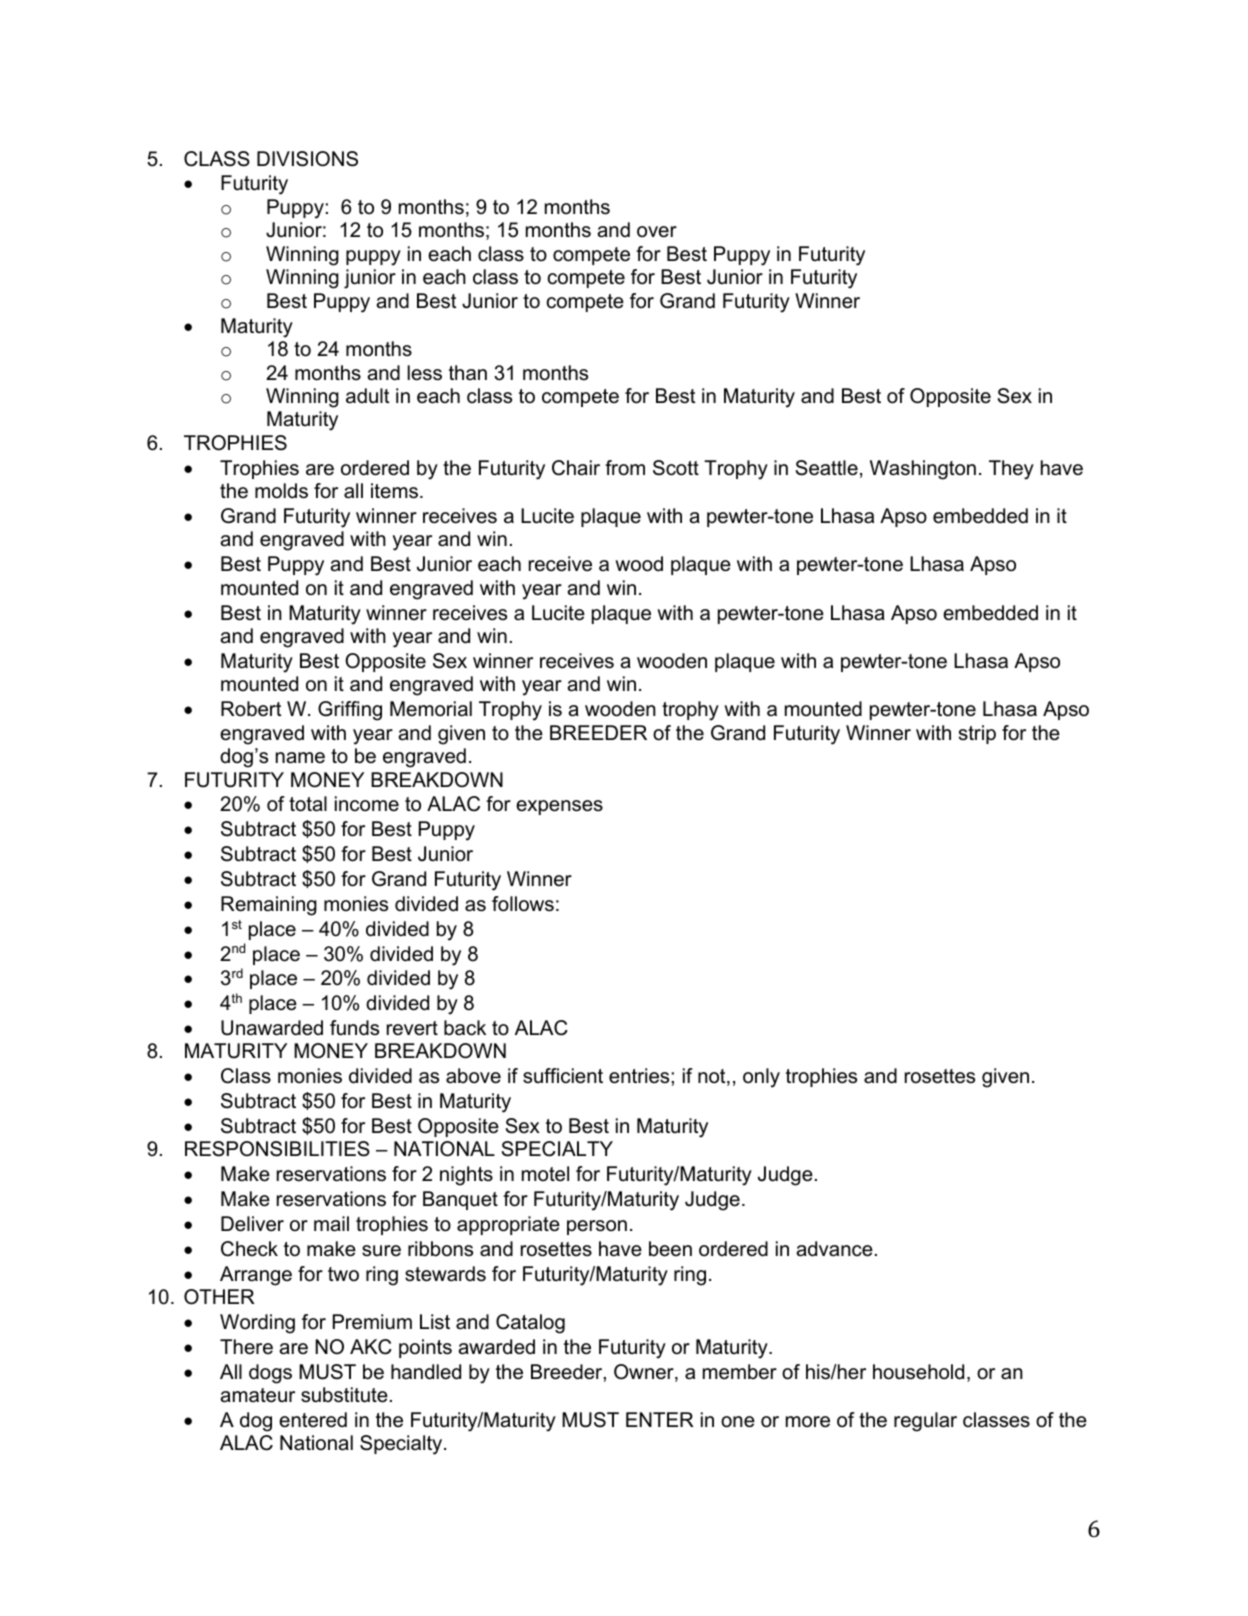 This screenshot has height=1616, width=1248. Describe the element at coordinates (344, 1395) in the screenshot. I see `substitute` at that location.
